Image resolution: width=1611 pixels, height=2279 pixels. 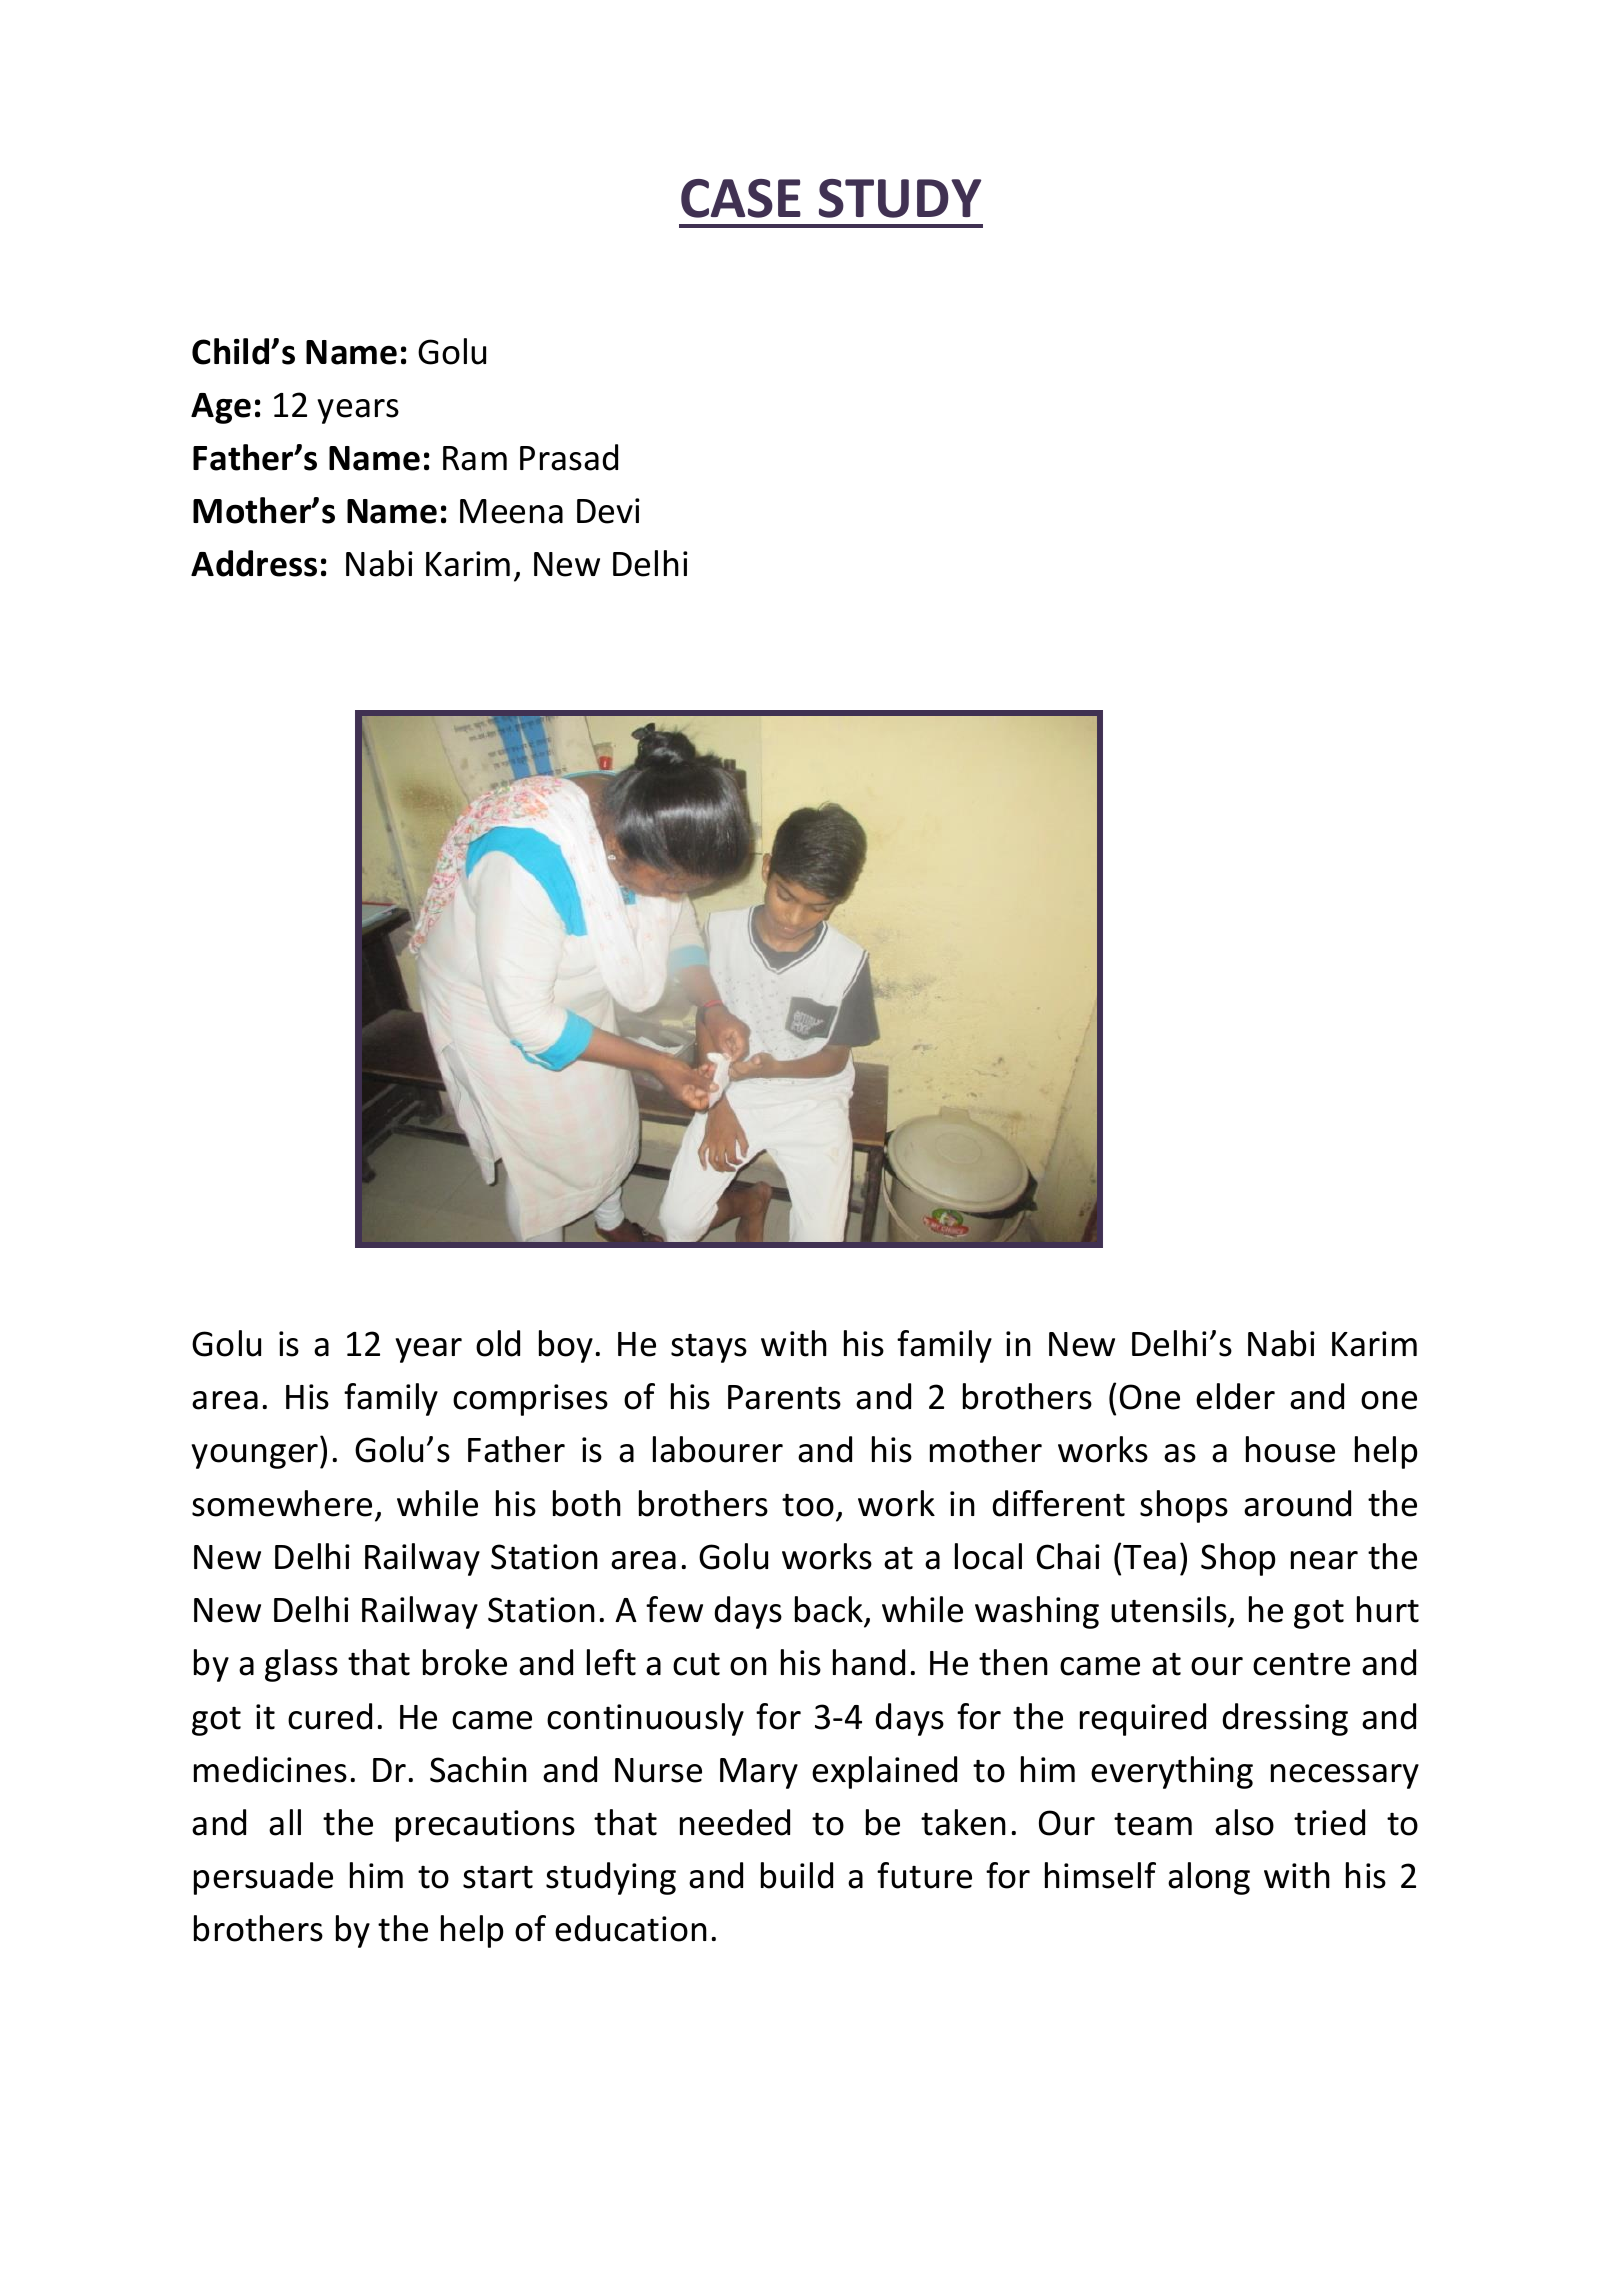 I want to click on CASE, so click(x=741, y=198).
